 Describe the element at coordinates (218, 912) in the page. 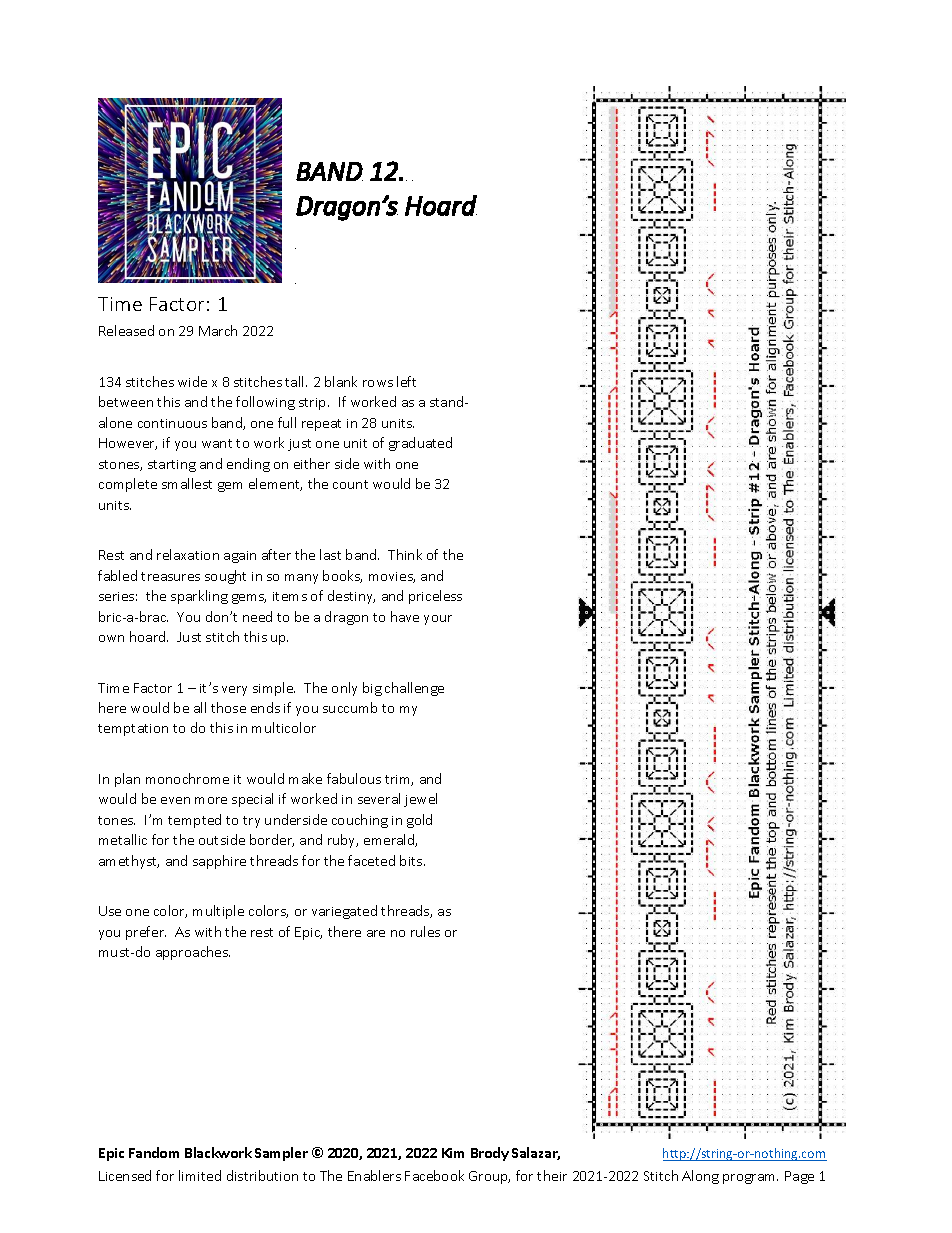

I see `multiple` at that location.
